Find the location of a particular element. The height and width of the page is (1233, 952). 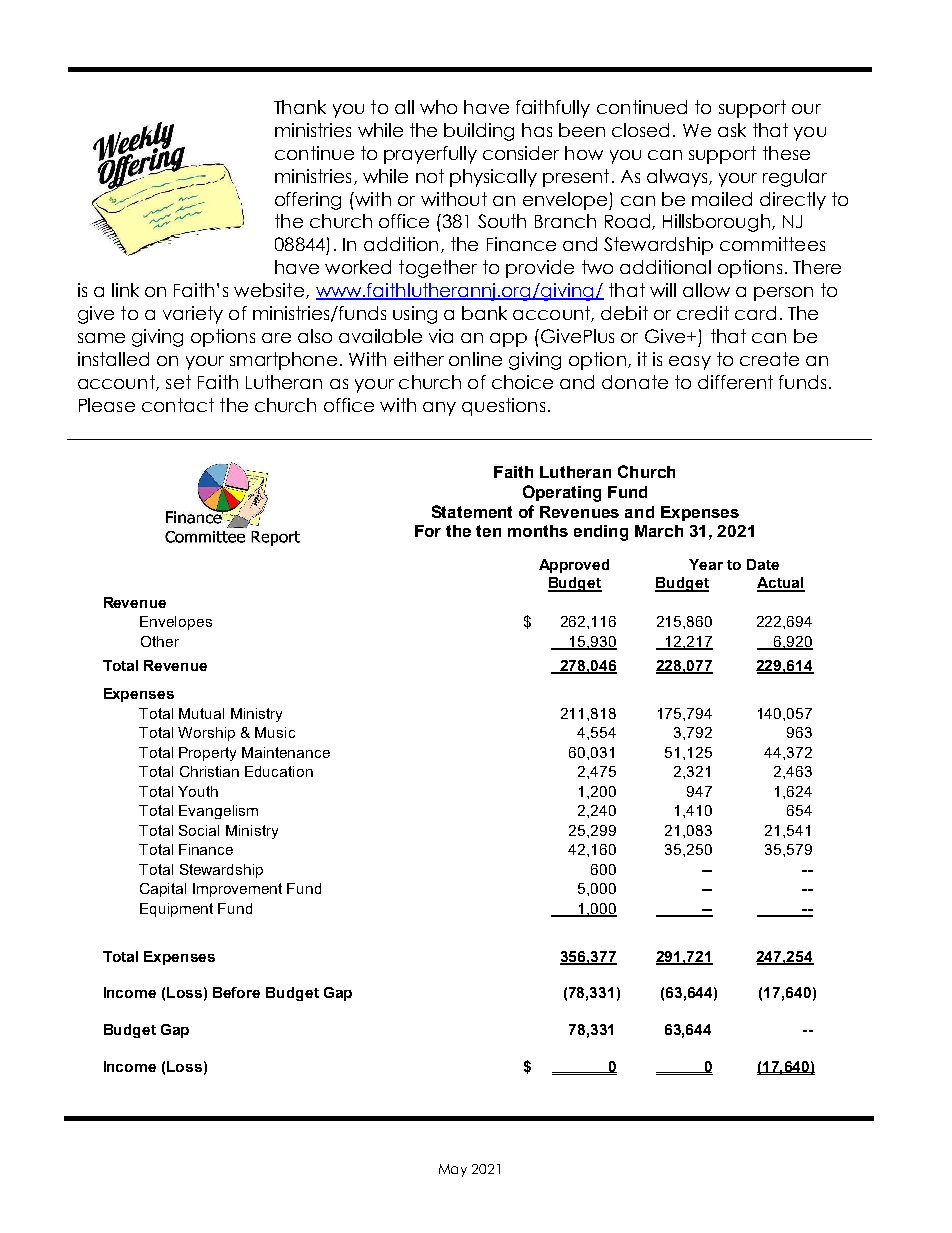

Approved is located at coordinates (574, 566).
